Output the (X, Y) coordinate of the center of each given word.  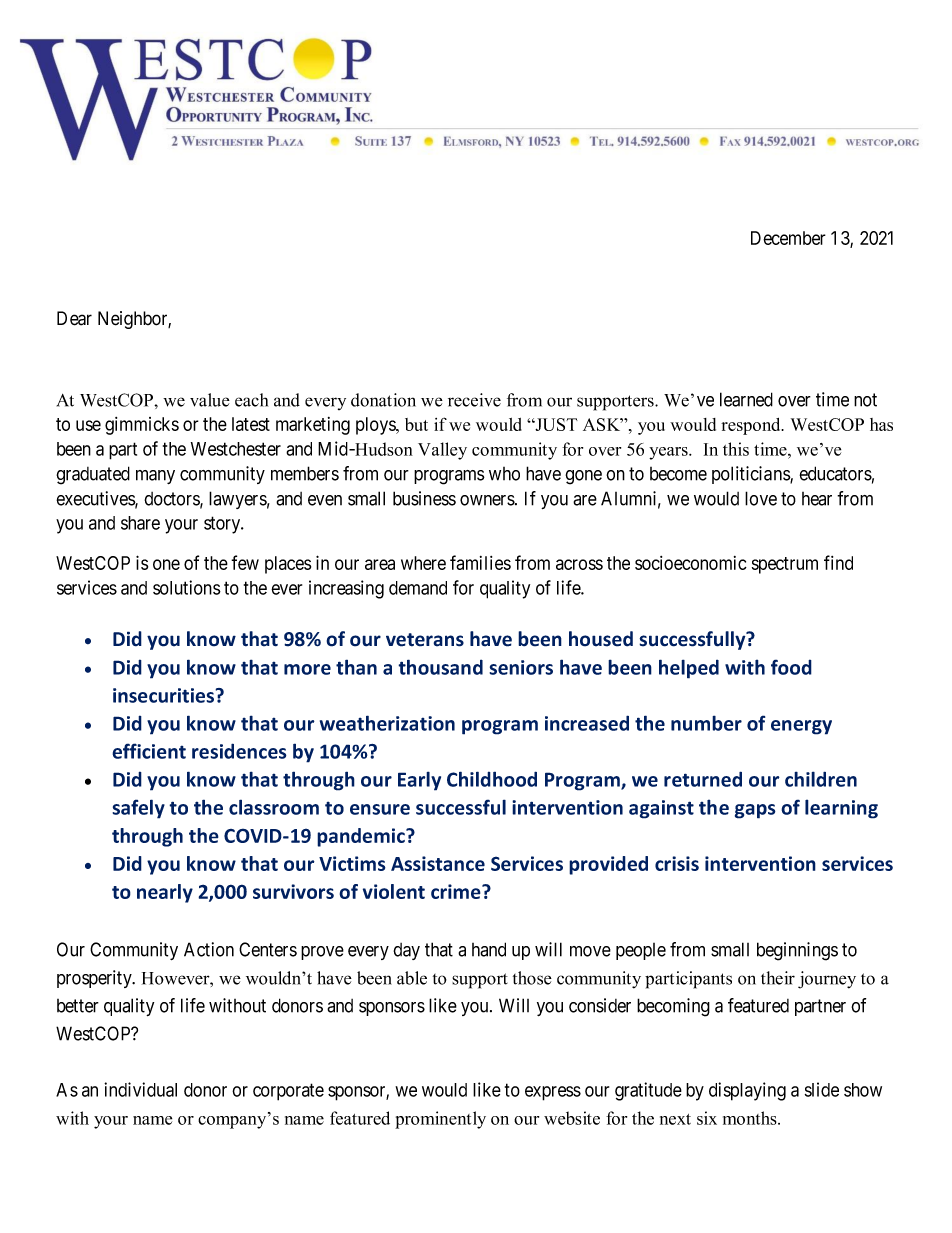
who (504, 474)
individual (140, 1089)
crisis (677, 863)
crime (457, 891)
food (791, 667)
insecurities (164, 695)
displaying (747, 1091)
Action (209, 949)
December (788, 238)
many (155, 477)
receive (474, 400)
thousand (440, 667)
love (761, 498)
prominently (440, 1120)
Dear (74, 318)
